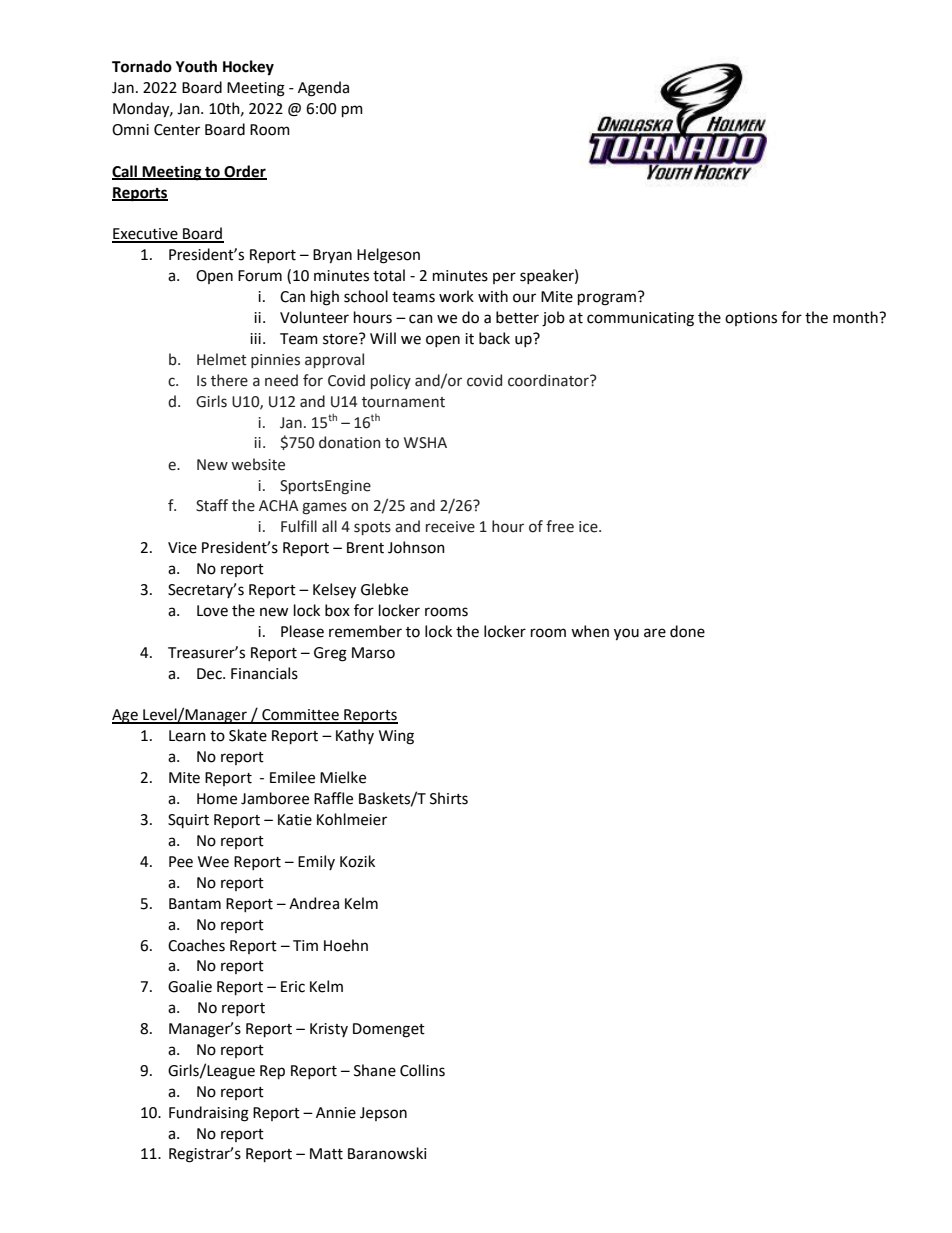 This screenshot has width=952, height=1233. What do you see at coordinates (217, 799) in the screenshot?
I see `Home` at bounding box center [217, 799].
